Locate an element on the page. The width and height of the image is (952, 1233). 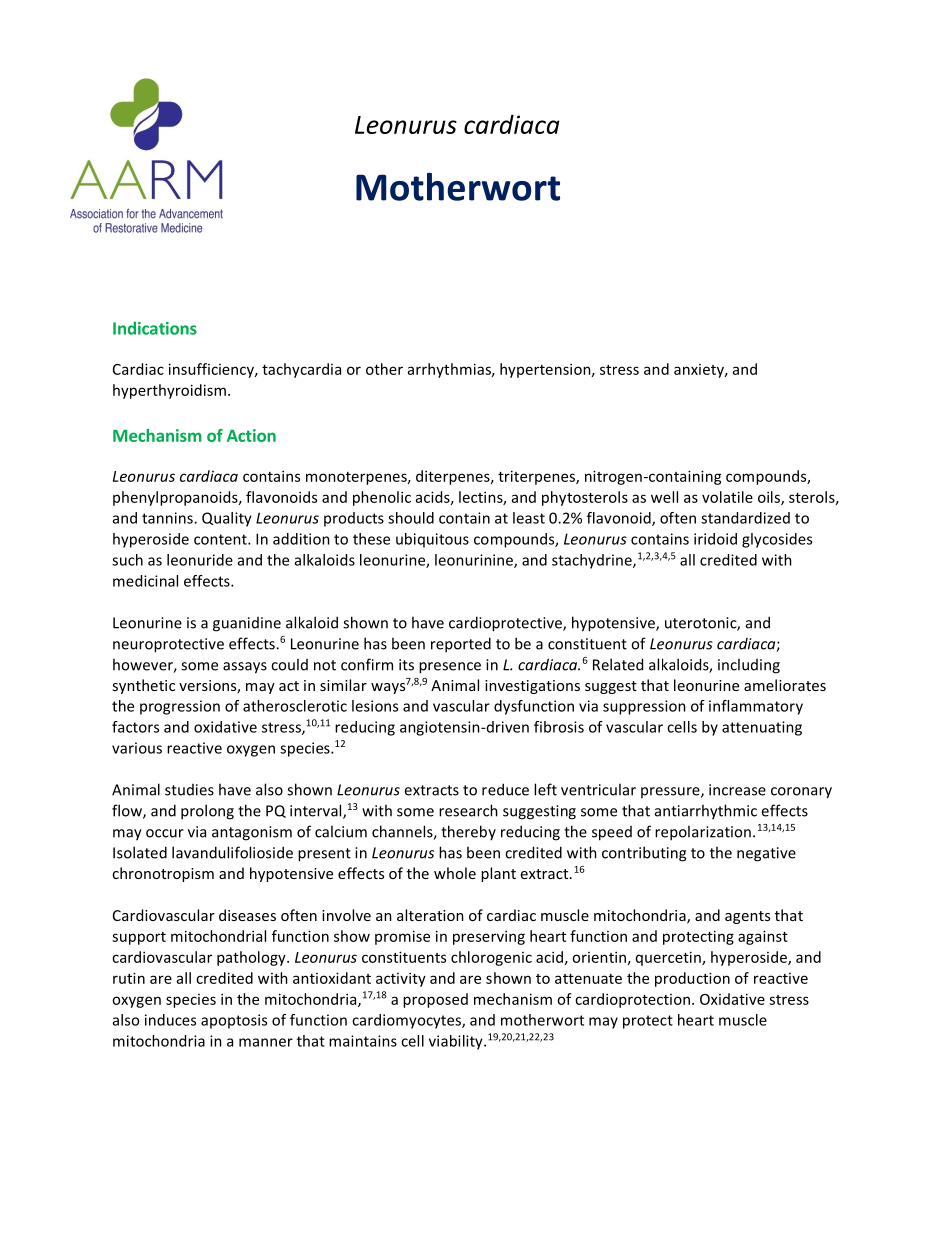
proposed is located at coordinates (435, 1000).
